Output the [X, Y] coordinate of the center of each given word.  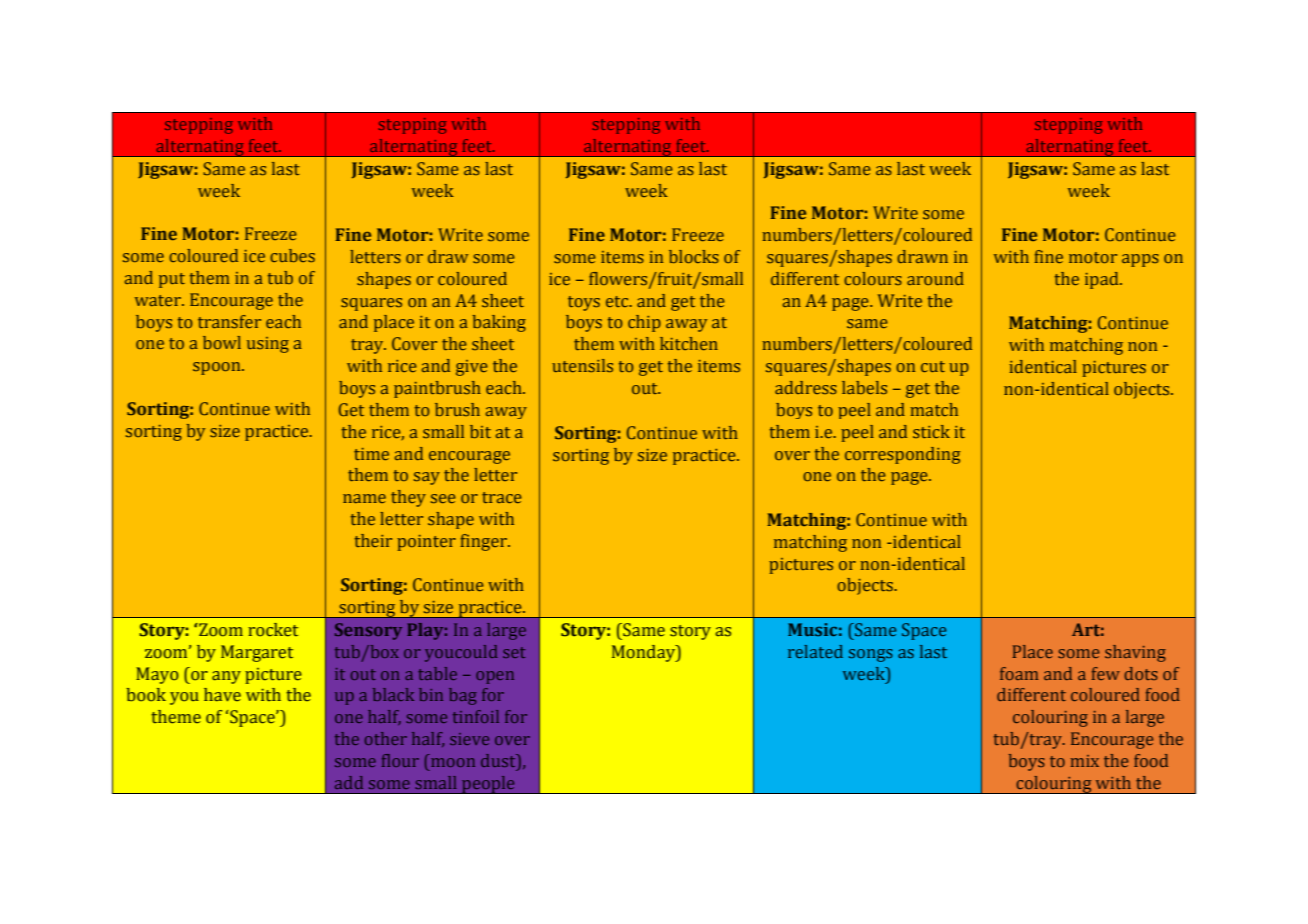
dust [499, 762]
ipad [1103, 280]
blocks [694, 256]
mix [1084, 761]
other [386, 738]
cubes [292, 255]
